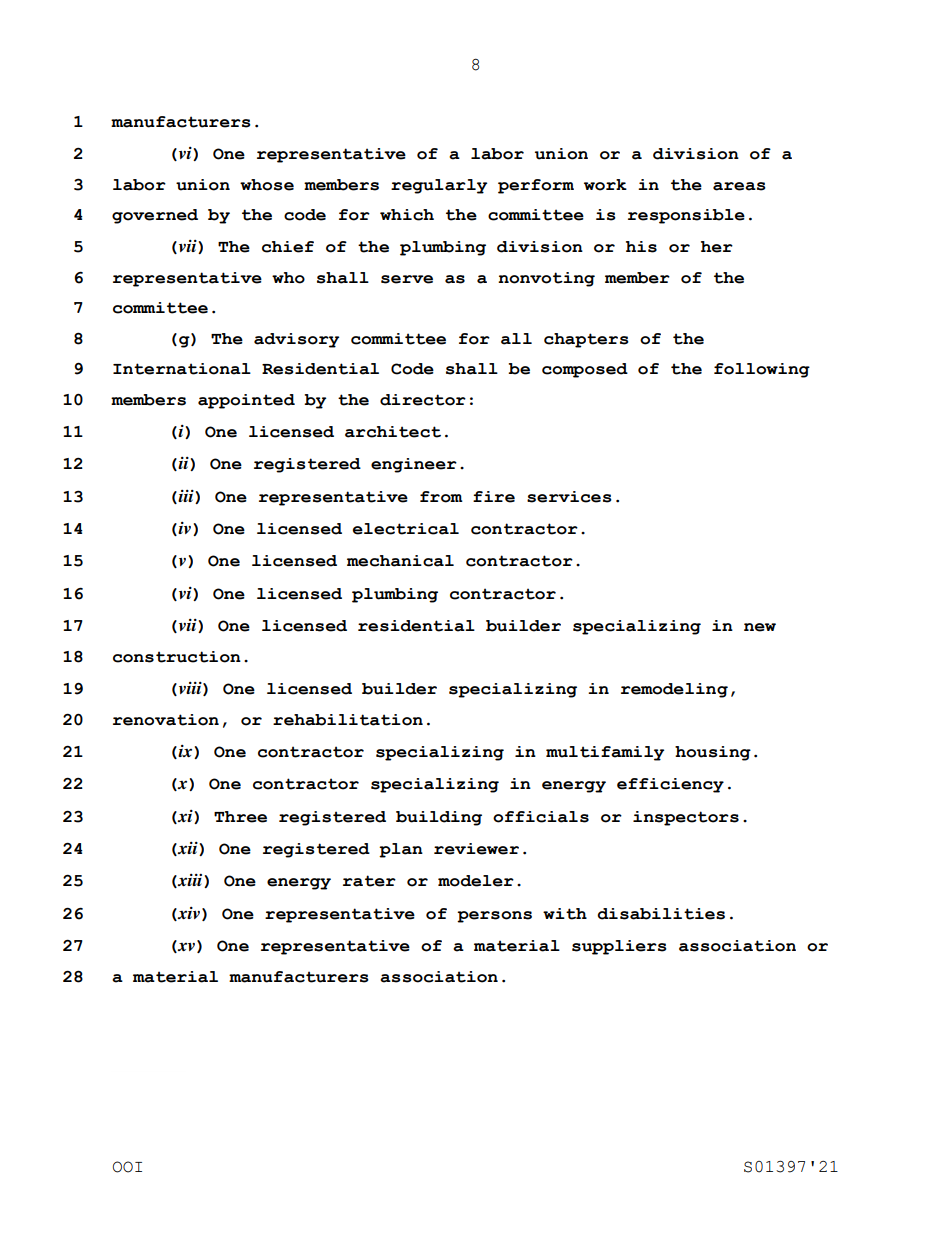  Describe the element at coordinates (267, 185) in the screenshot. I see `whose` at that location.
